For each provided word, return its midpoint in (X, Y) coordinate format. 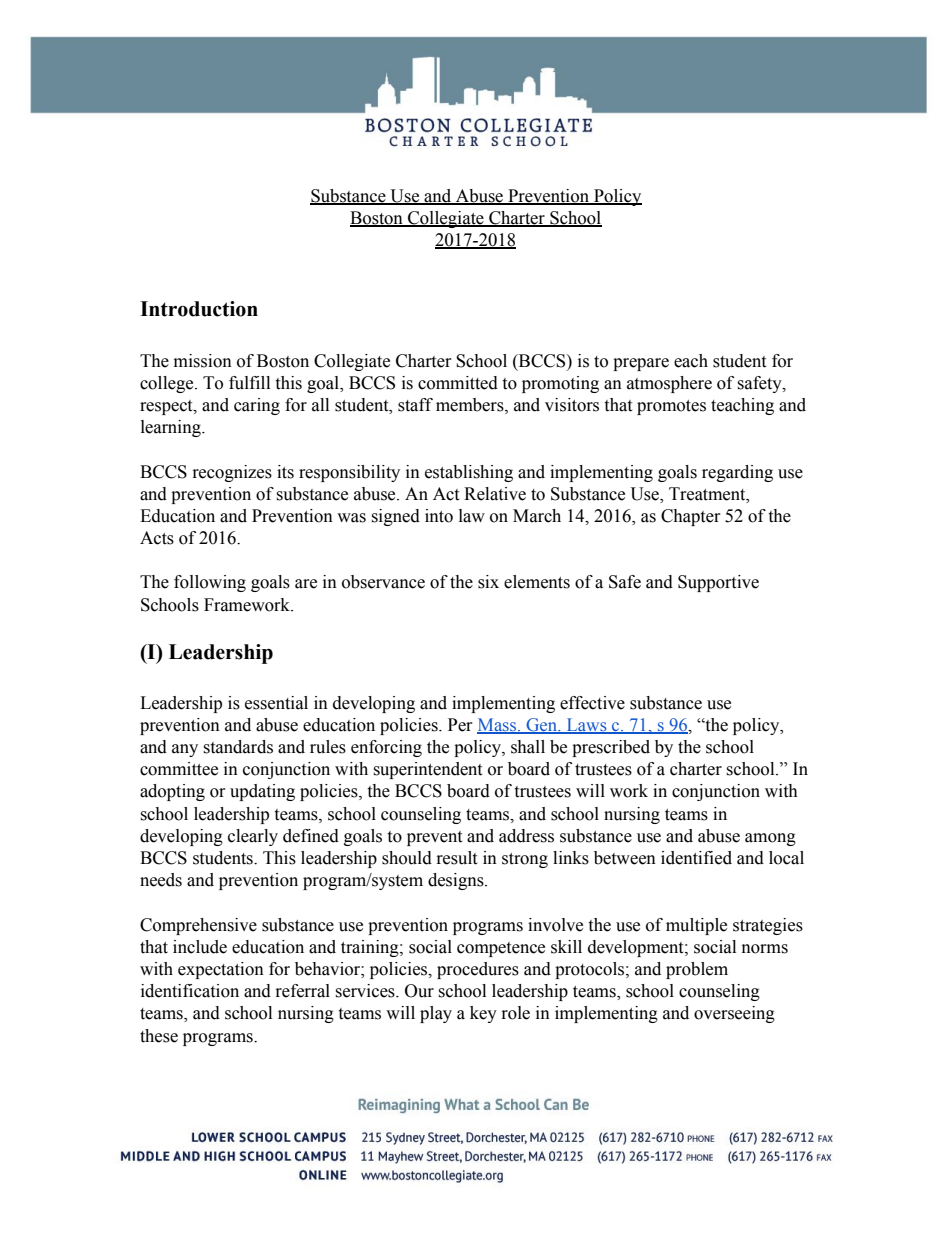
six (488, 582)
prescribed (611, 748)
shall (528, 747)
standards (238, 747)
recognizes (232, 473)
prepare (641, 364)
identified (696, 858)
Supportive (718, 583)
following (210, 583)
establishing (469, 473)
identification (190, 991)
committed (458, 383)
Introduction (199, 309)
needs (161, 880)
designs (457, 881)
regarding (737, 473)
